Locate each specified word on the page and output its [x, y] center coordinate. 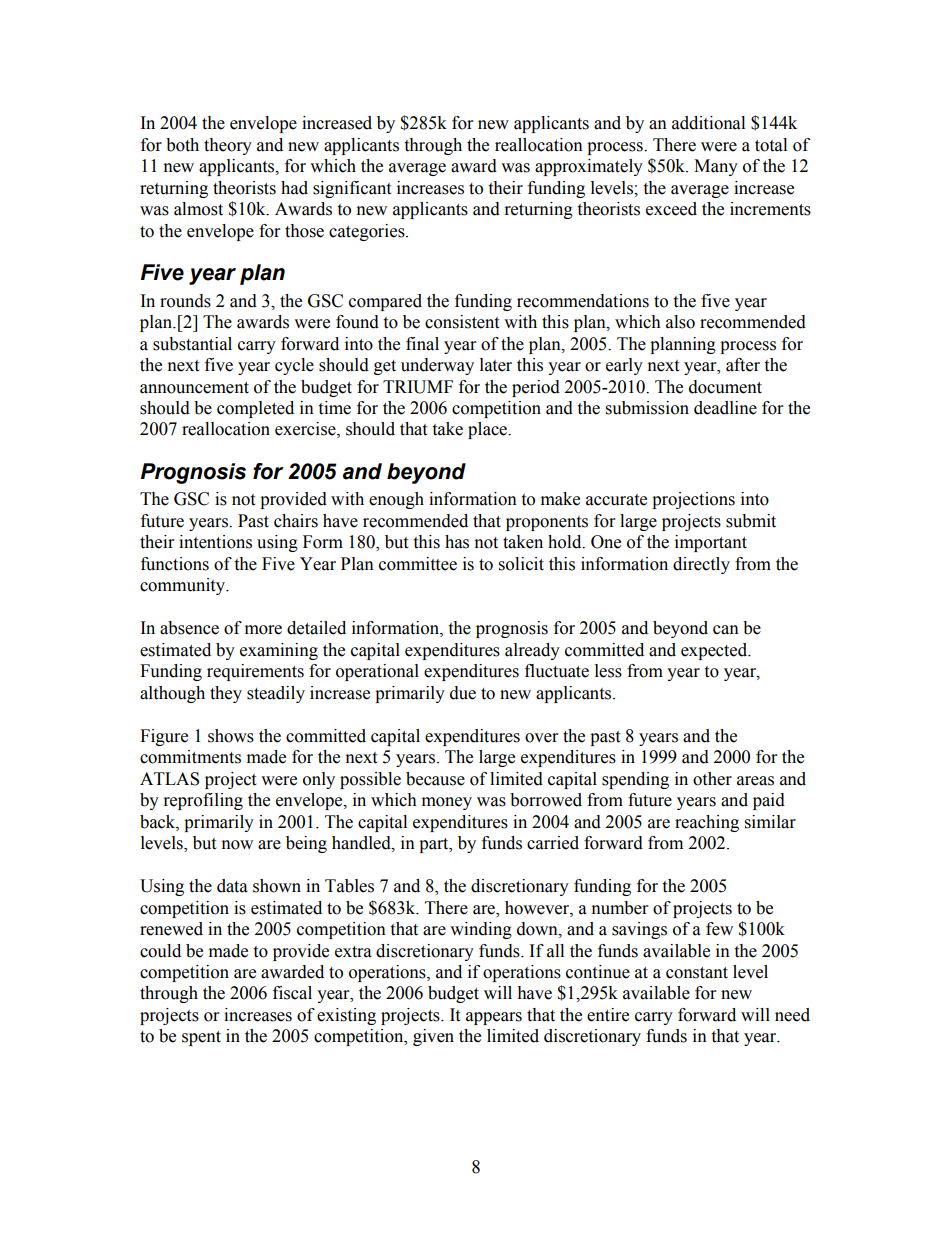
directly [701, 565]
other [712, 779]
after [743, 365]
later [496, 365]
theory [228, 146]
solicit [521, 564]
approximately [589, 167]
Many [716, 167]
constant [697, 973]
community [183, 586]
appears [494, 1018]
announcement [194, 388]
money [447, 803]
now [237, 845]
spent [201, 1038]
